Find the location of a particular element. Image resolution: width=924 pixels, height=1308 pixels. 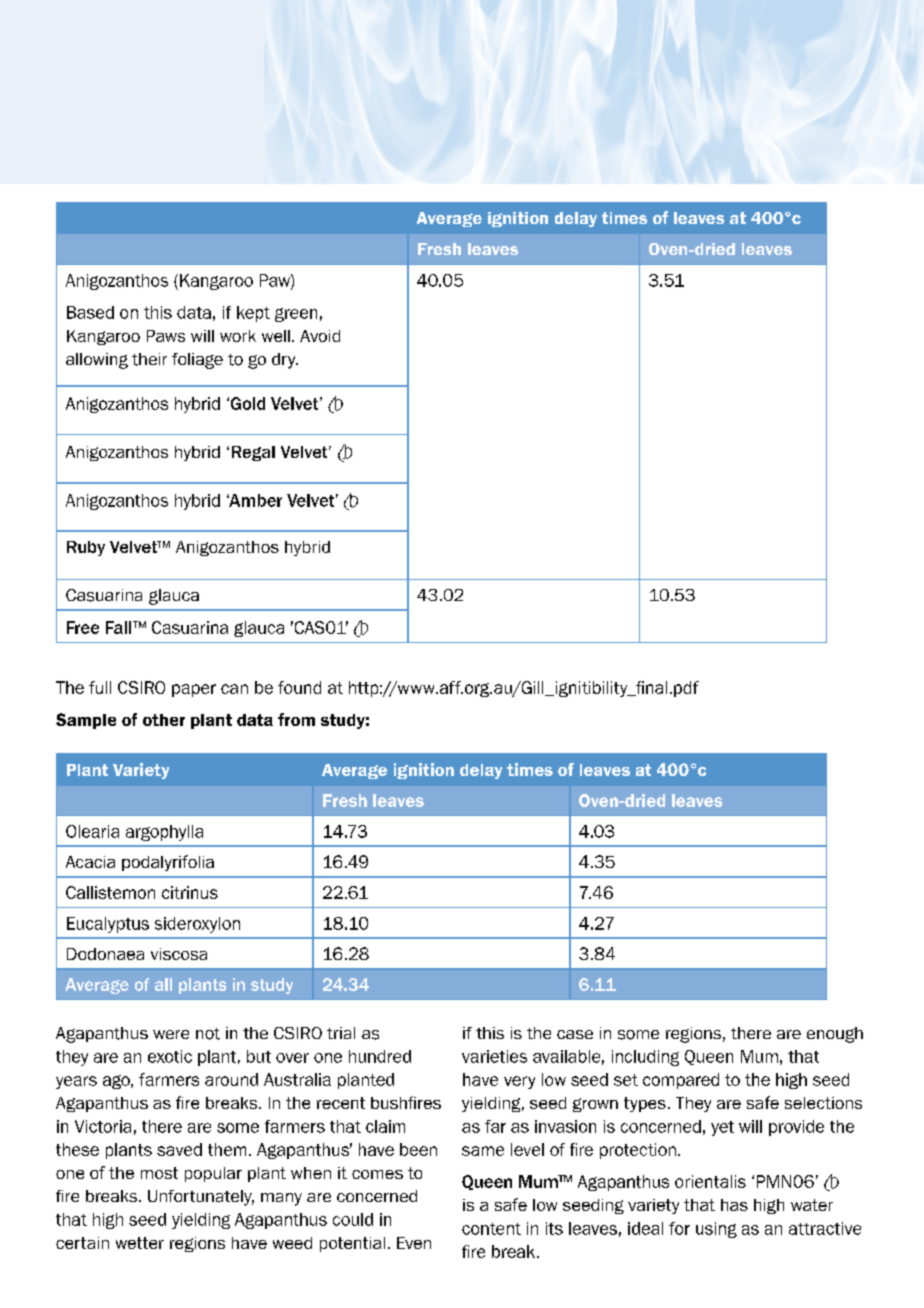

from is located at coordinates (296, 719).
